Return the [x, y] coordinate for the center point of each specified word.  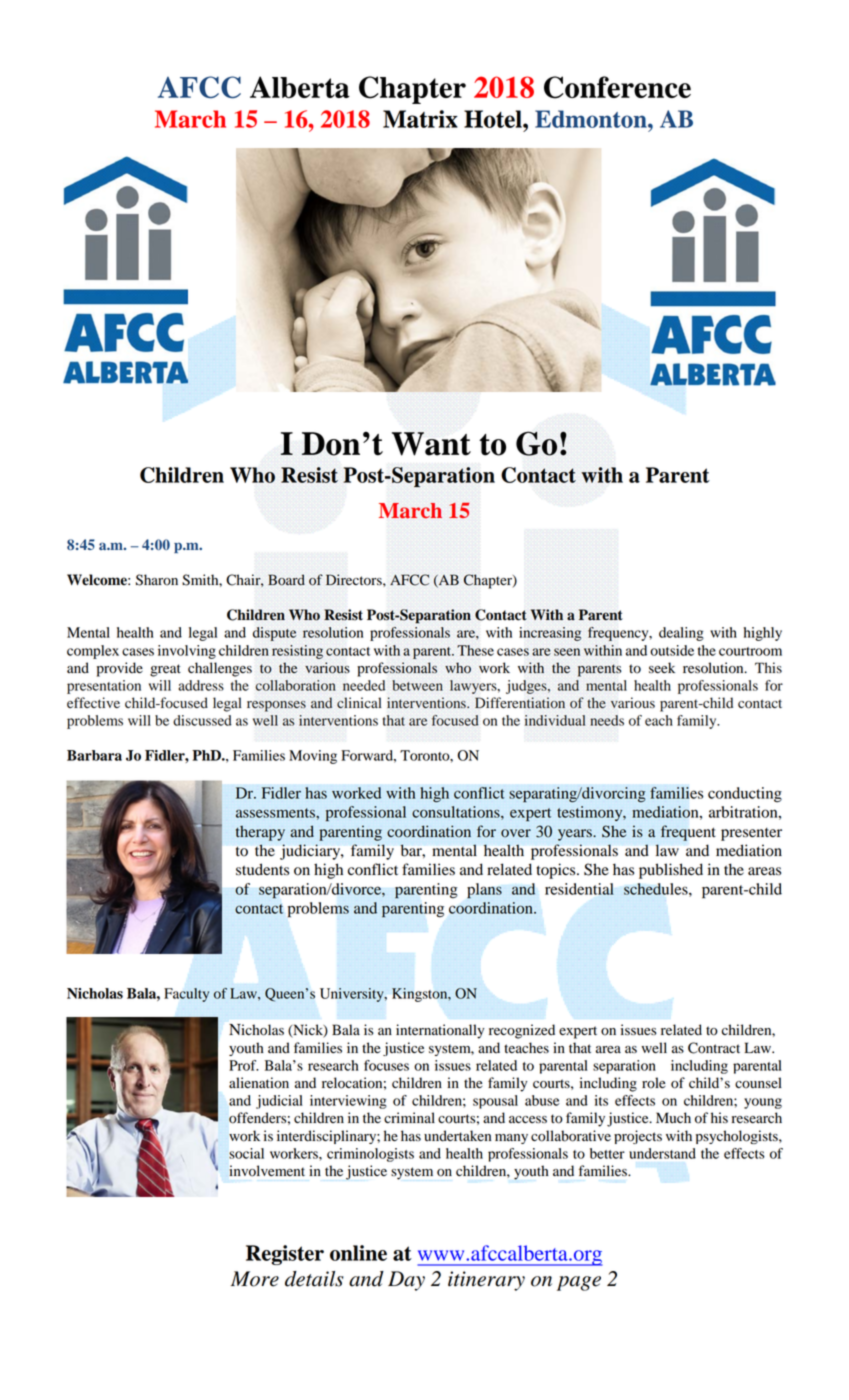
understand [662, 1153]
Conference [617, 87]
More [255, 1279]
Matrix [420, 119]
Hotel [494, 119]
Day [406, 1281]
